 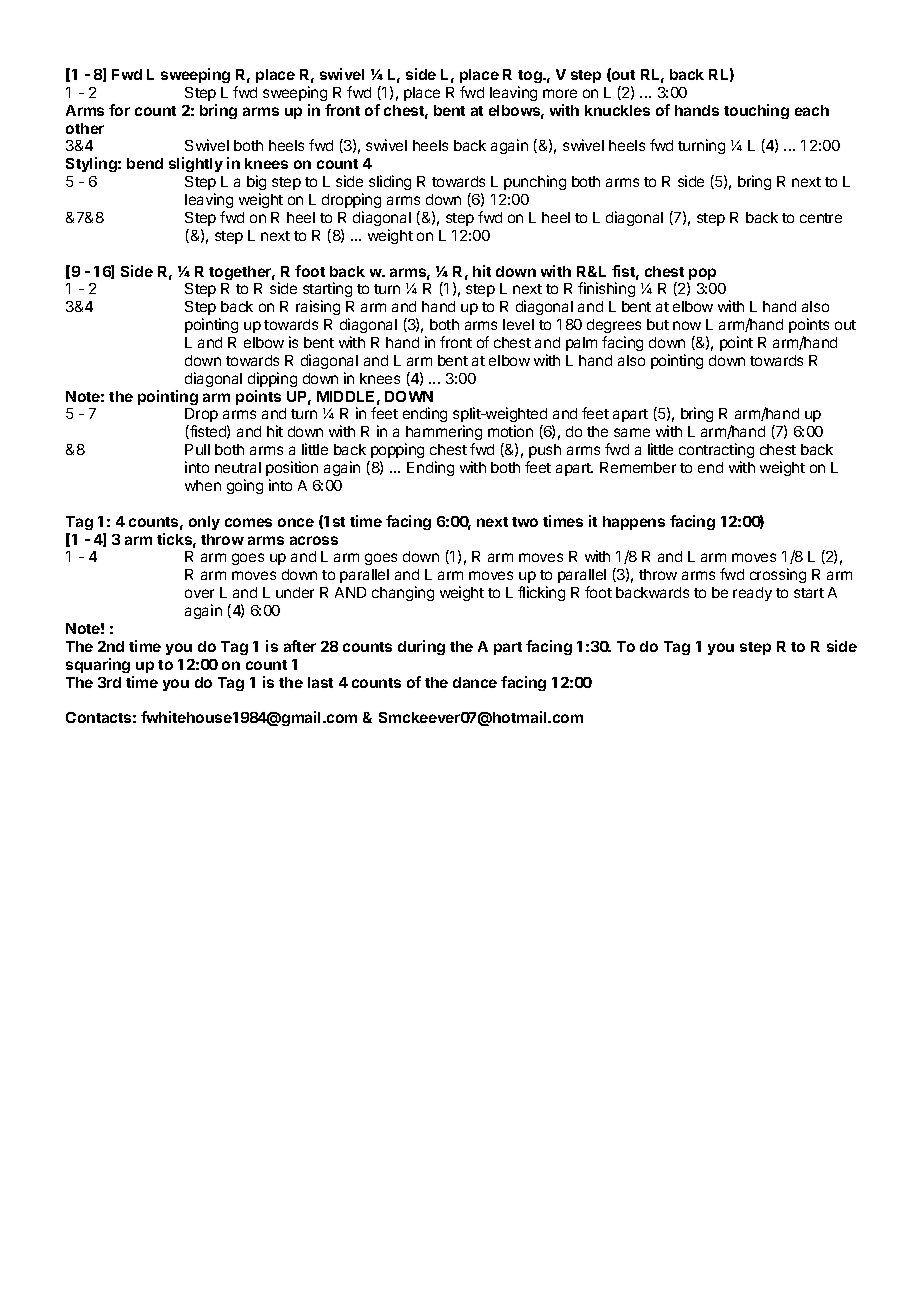 What do you see at coordinates (318, 307) in the page?
I see `raising` at bounding box center [318, 307].
